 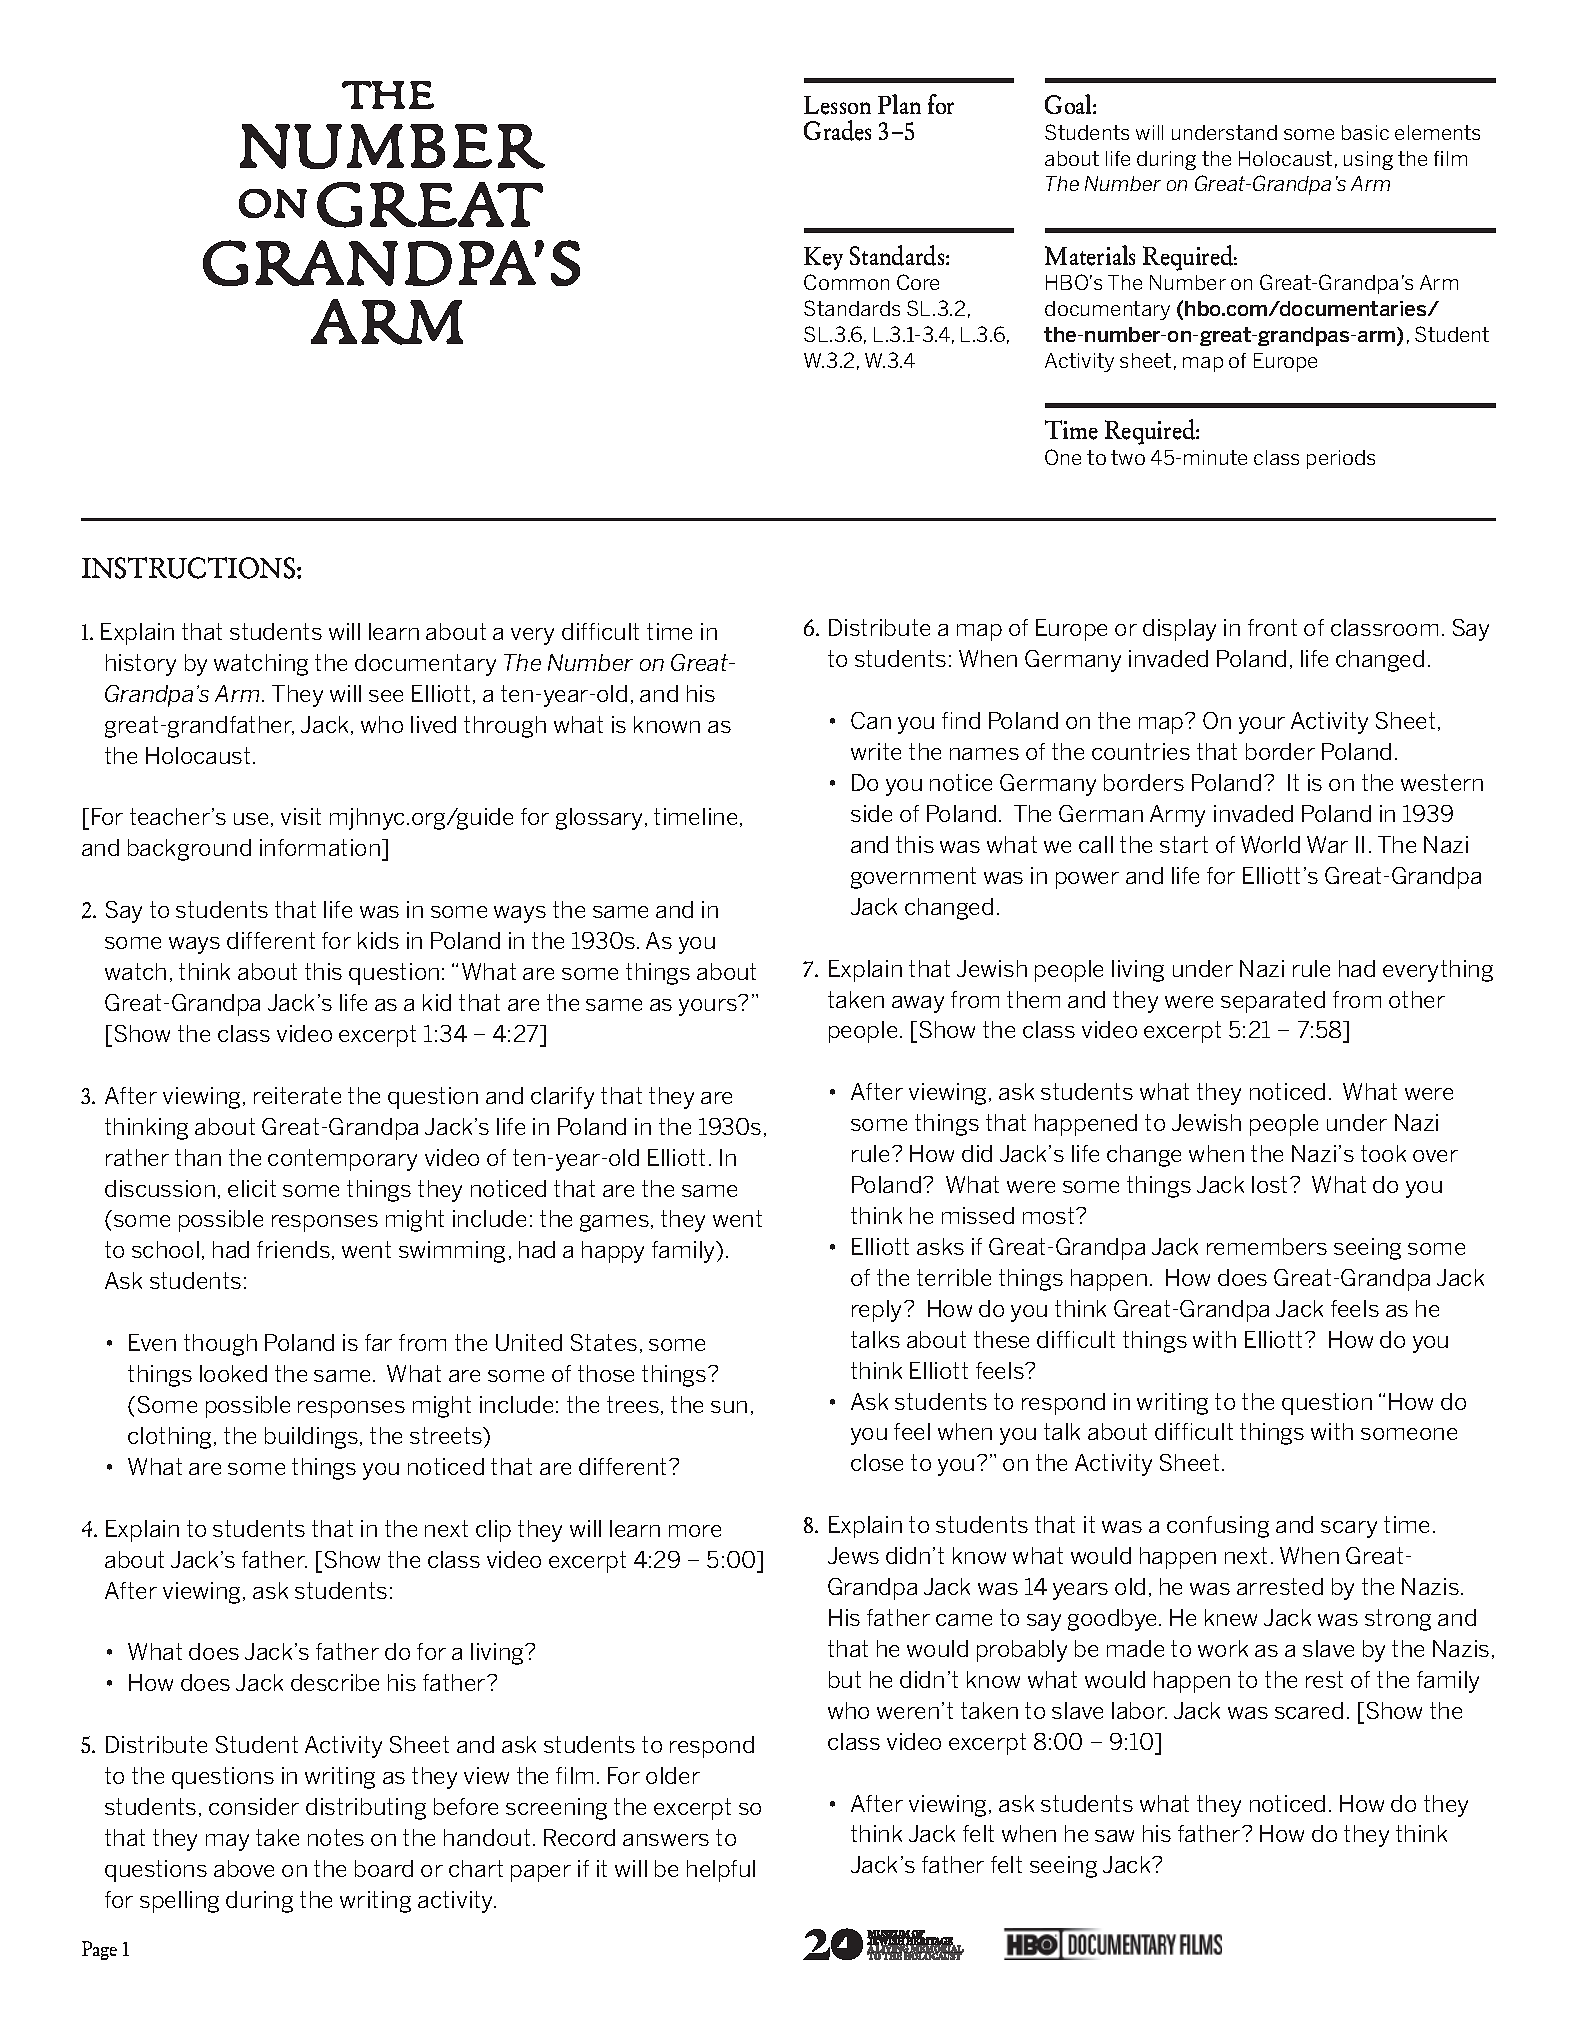 I want to click on above, so click(x=244, y=1868).
